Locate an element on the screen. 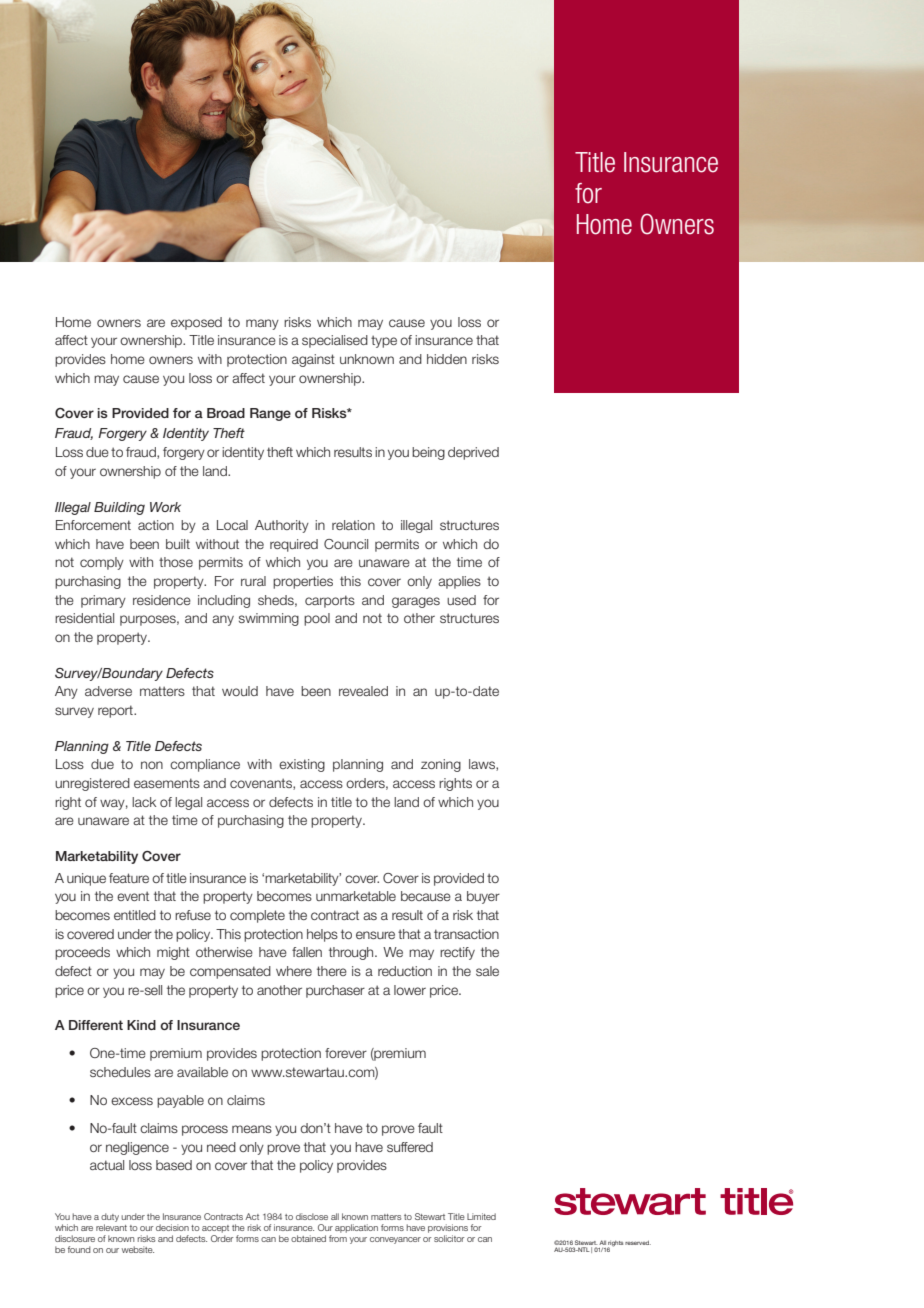  exposed is located at coordinates (196, 323).
